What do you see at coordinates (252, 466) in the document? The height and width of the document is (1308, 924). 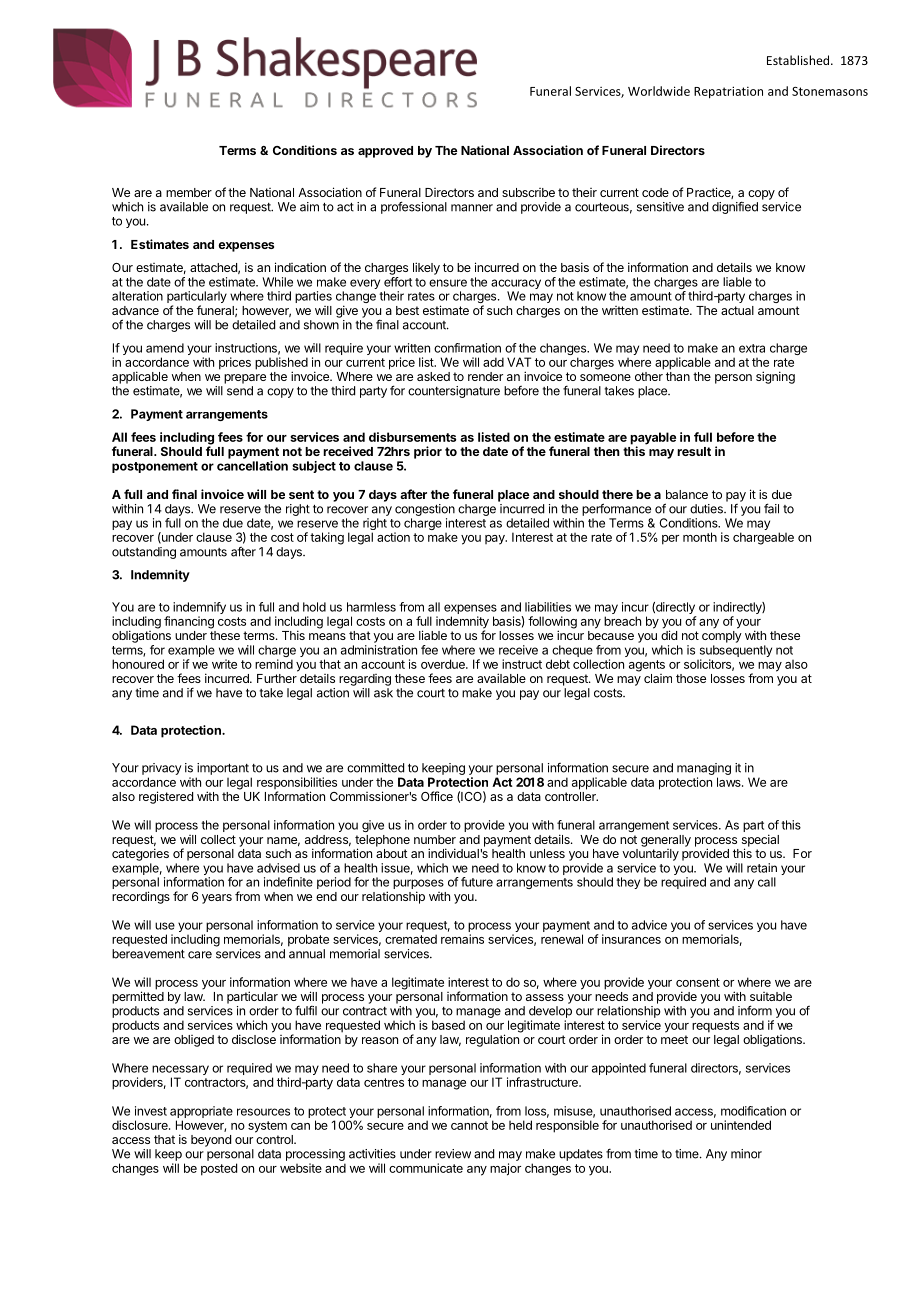 I see `cancellation` at bounding box center [252, 466].
